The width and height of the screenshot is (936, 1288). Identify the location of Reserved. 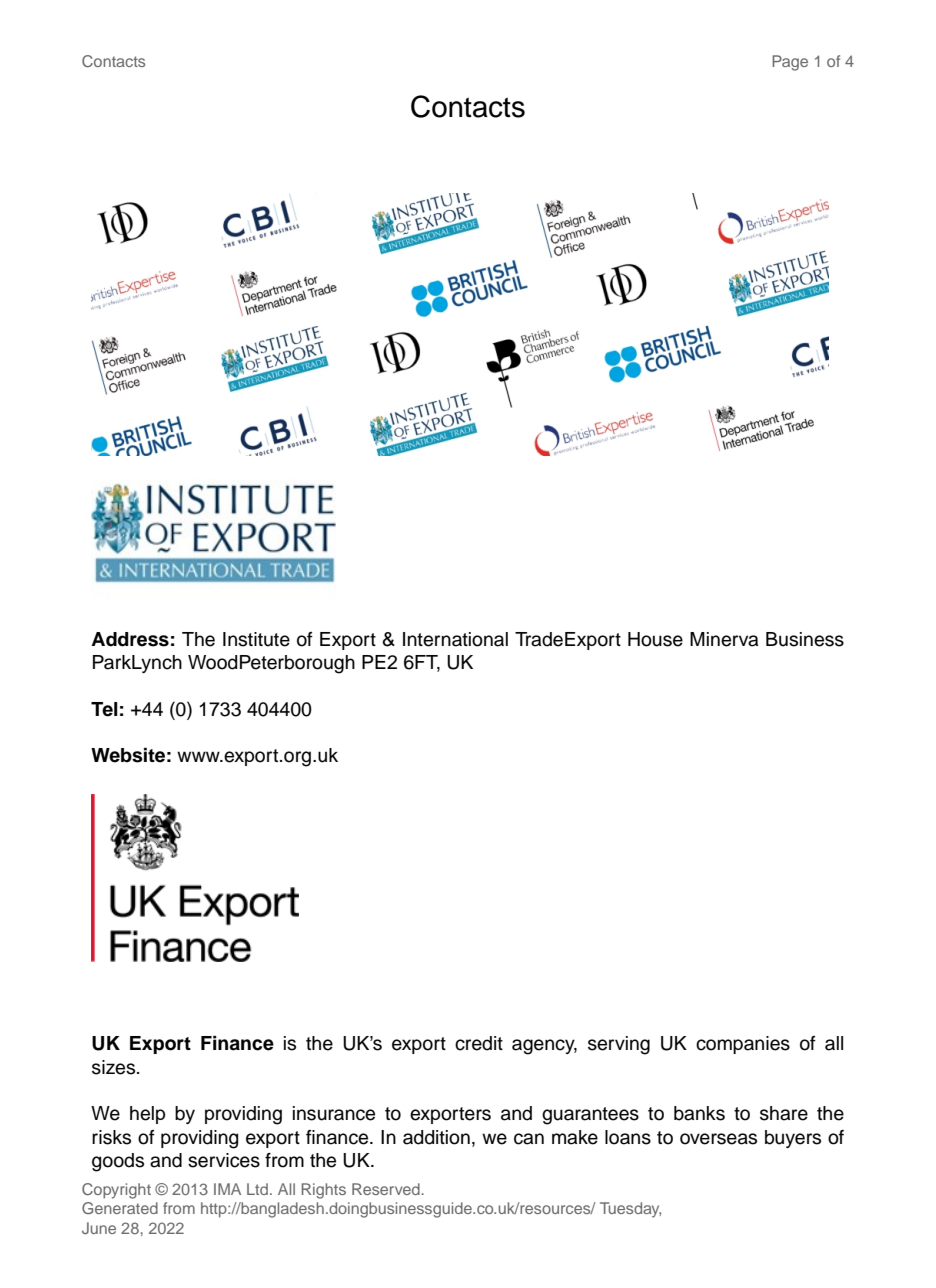
(387, 1189).
